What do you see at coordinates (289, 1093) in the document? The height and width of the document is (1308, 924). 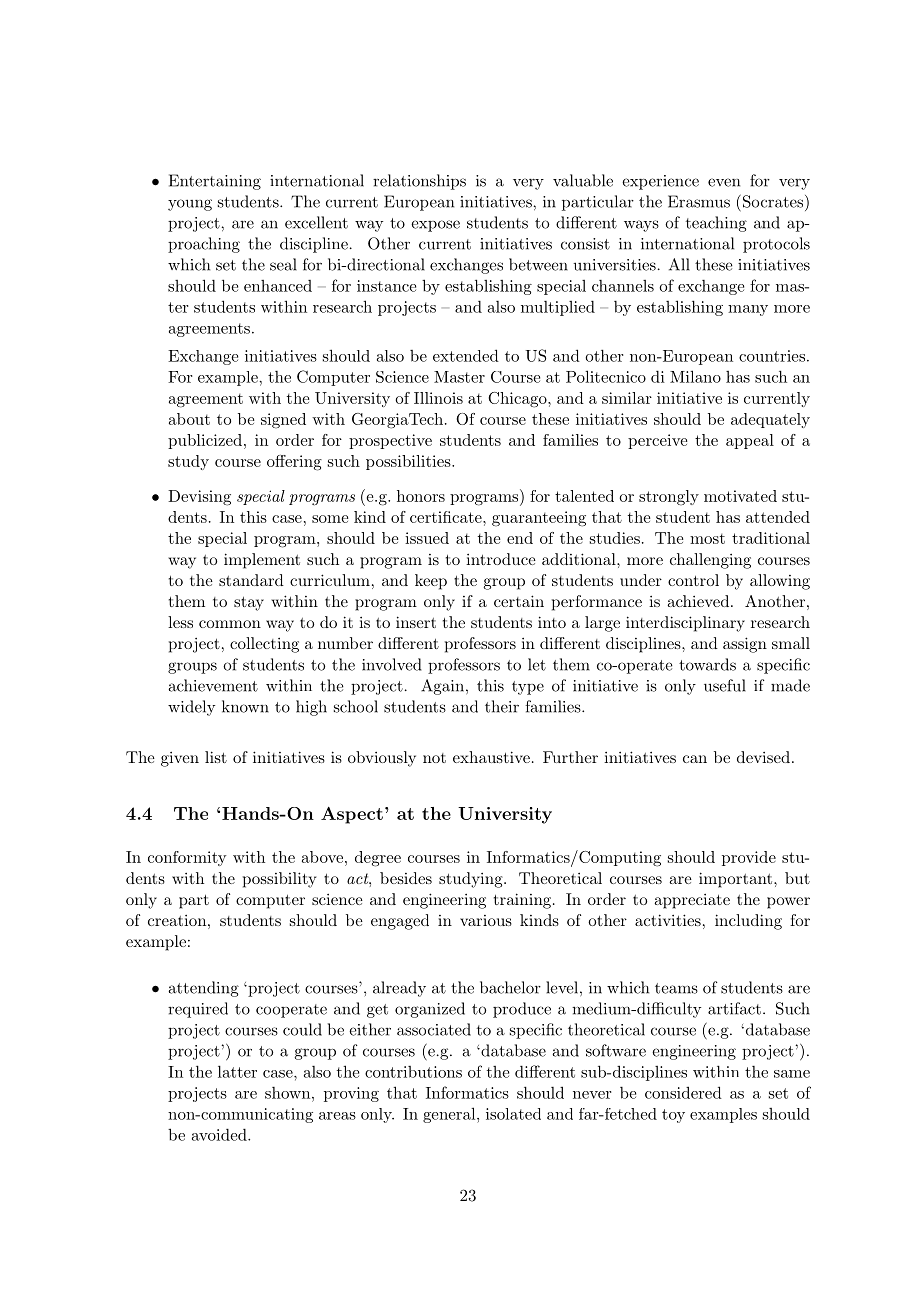 I see `shown` at bounding box center [289, 1093].
